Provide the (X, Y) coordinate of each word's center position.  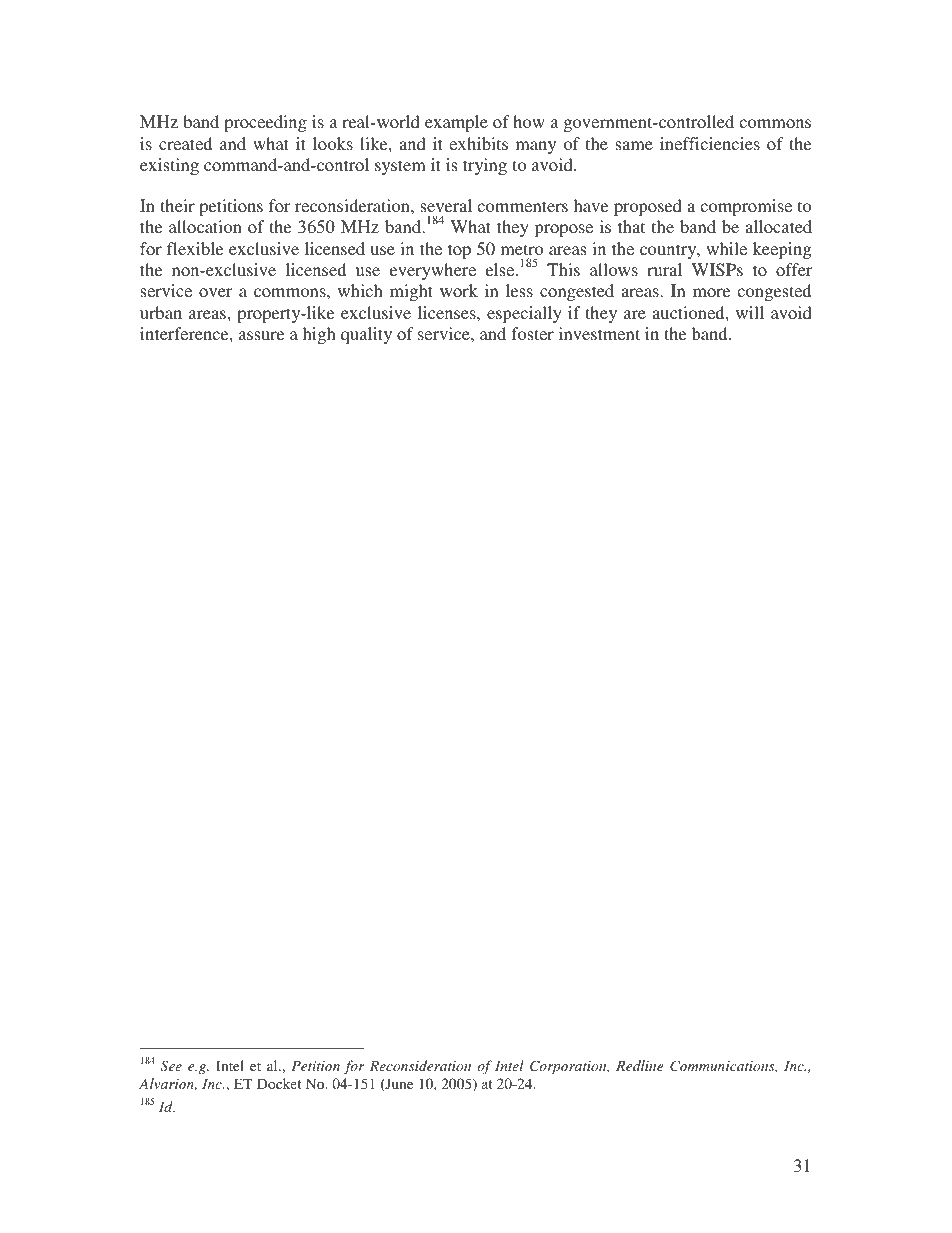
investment (599, 333)
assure (261, 335)
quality (366, 335)
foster (532, 333)
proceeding (265, 123)
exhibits (478, 143)
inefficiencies (710, 143)
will (750, 312)
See (171, 1065)
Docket (279, 1083)
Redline (640, 1065)
